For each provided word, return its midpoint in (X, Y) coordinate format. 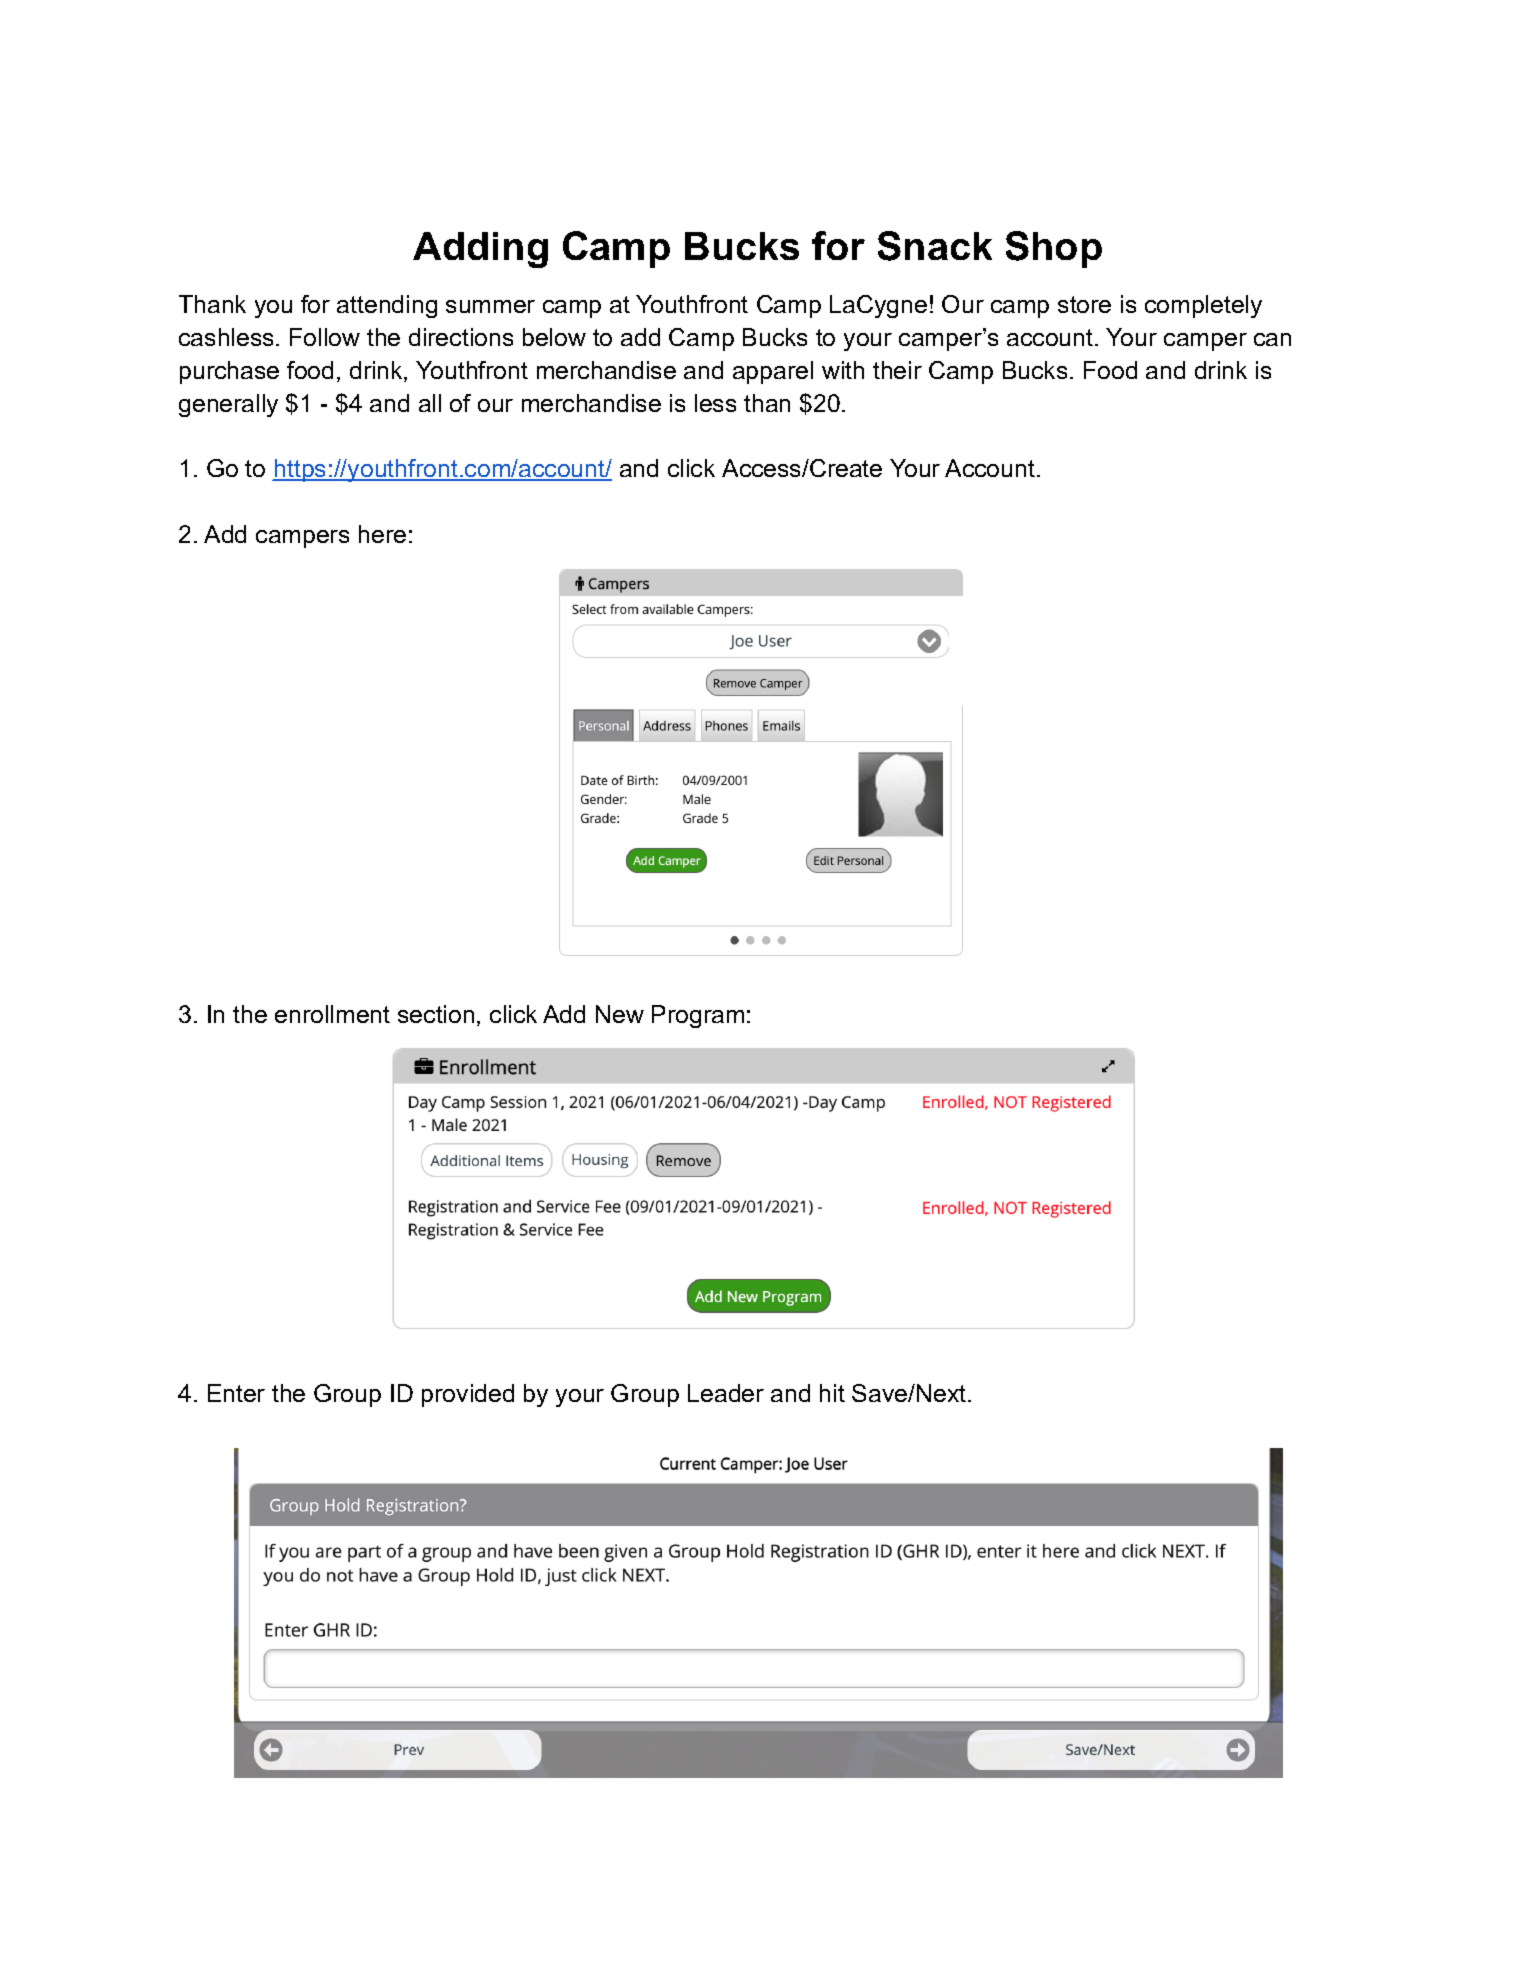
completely (1203, 306)
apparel (773, 372)
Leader (726, 1393)
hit (832, 1393)
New (620, 1014)
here (382, 534)
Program (698, 1016)
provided (468, 1395)
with (843, 370)
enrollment (332, 1014)
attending (387, 306)
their (897, 370)
